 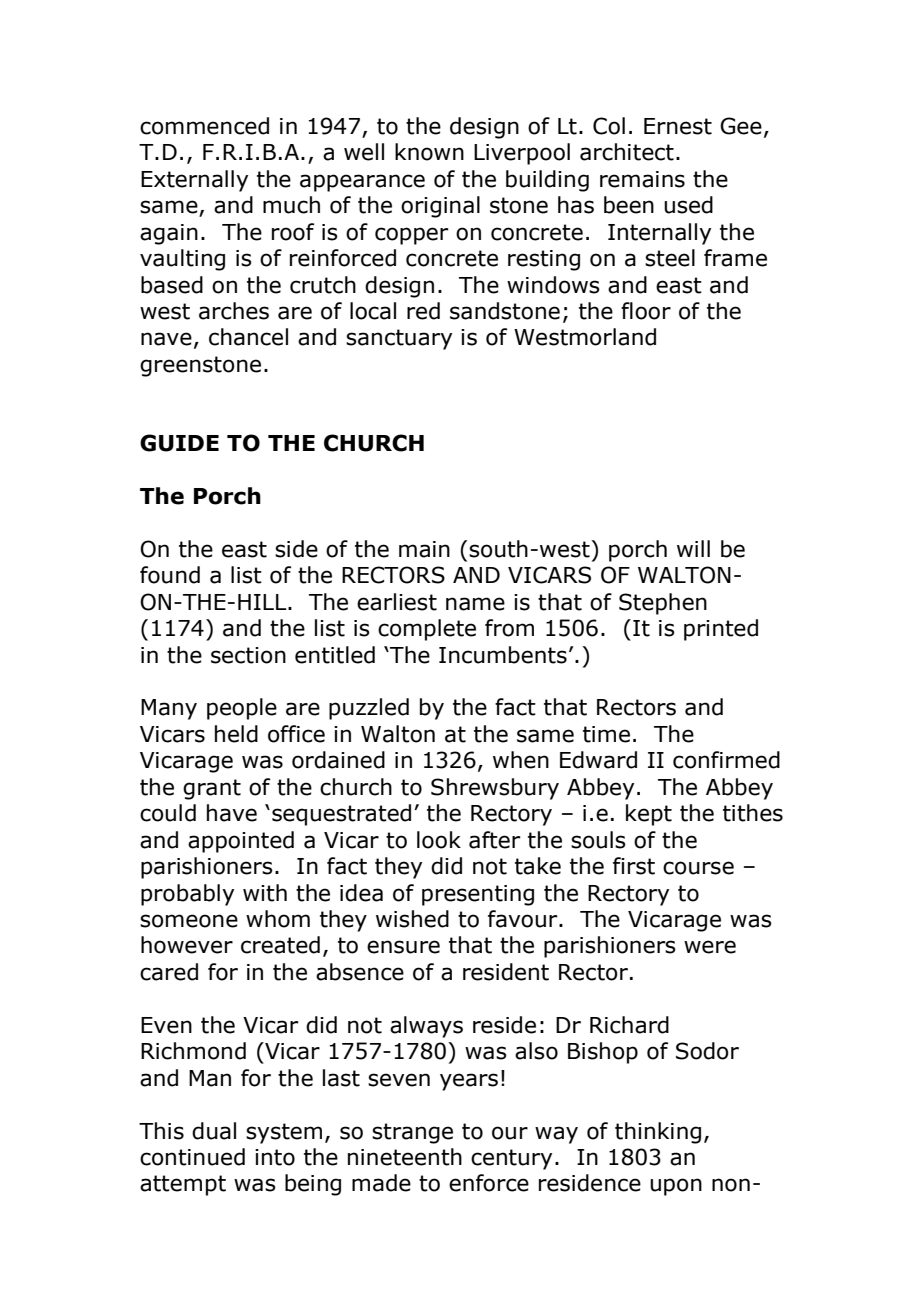 I want to click on known, so click(x=429, y=152).
